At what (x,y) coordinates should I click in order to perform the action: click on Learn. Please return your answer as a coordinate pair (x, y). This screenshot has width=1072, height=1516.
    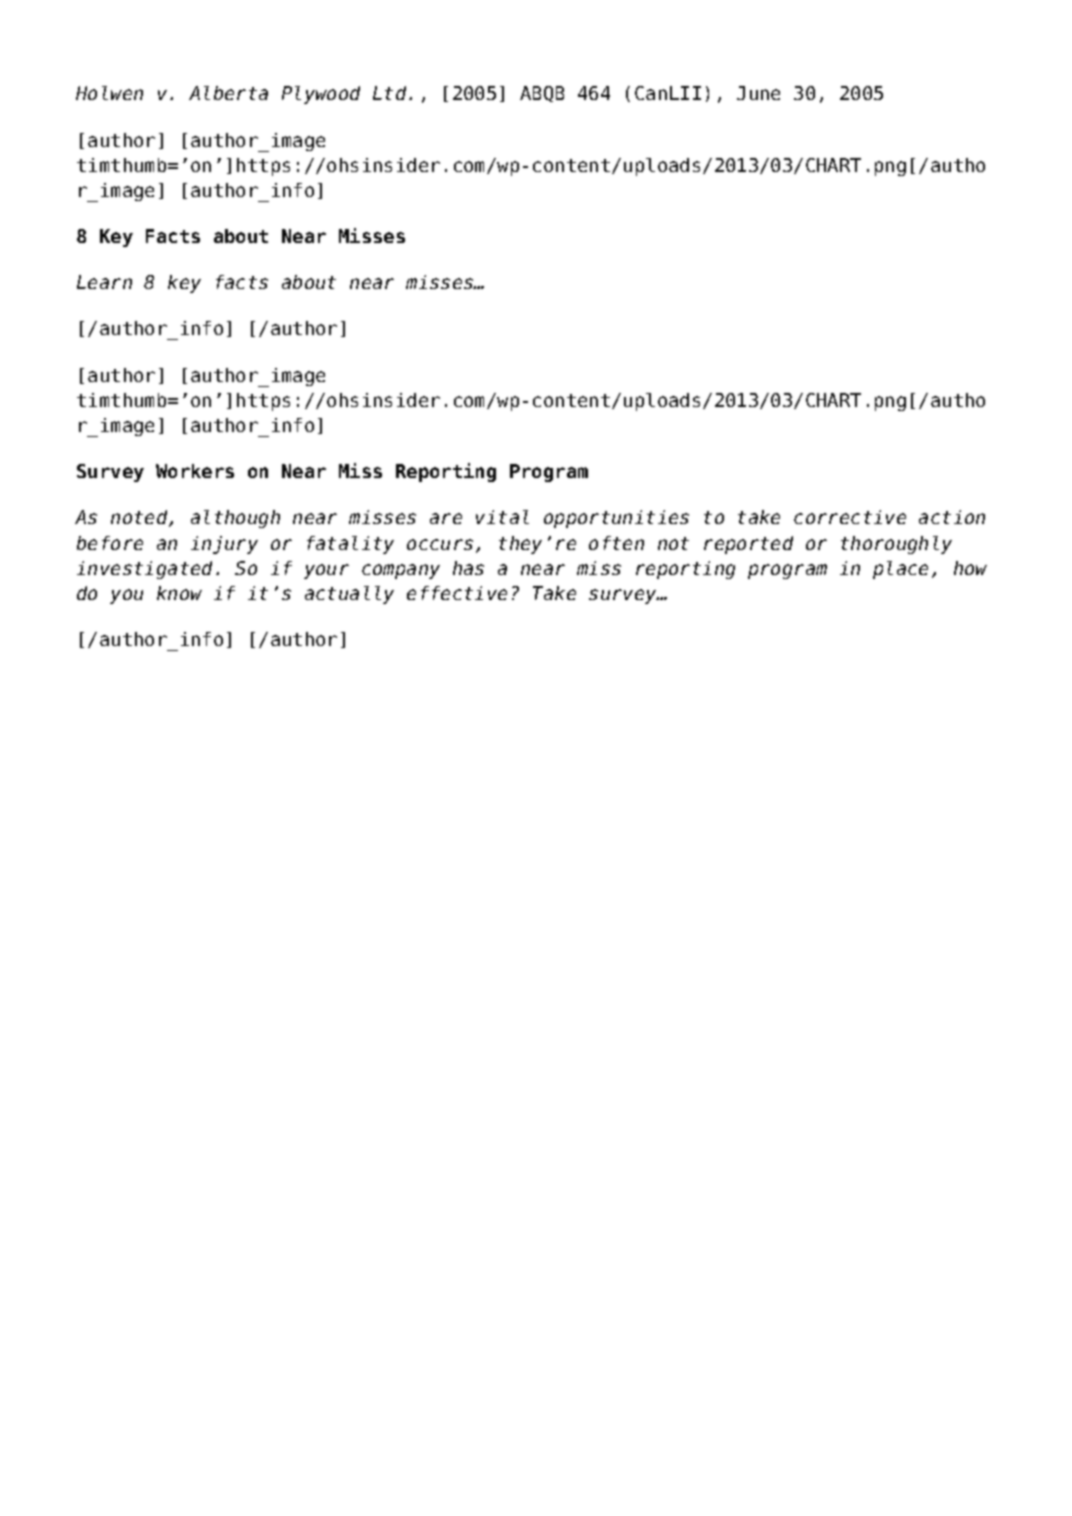
    Looking at the image, I should click on (104, 282).
